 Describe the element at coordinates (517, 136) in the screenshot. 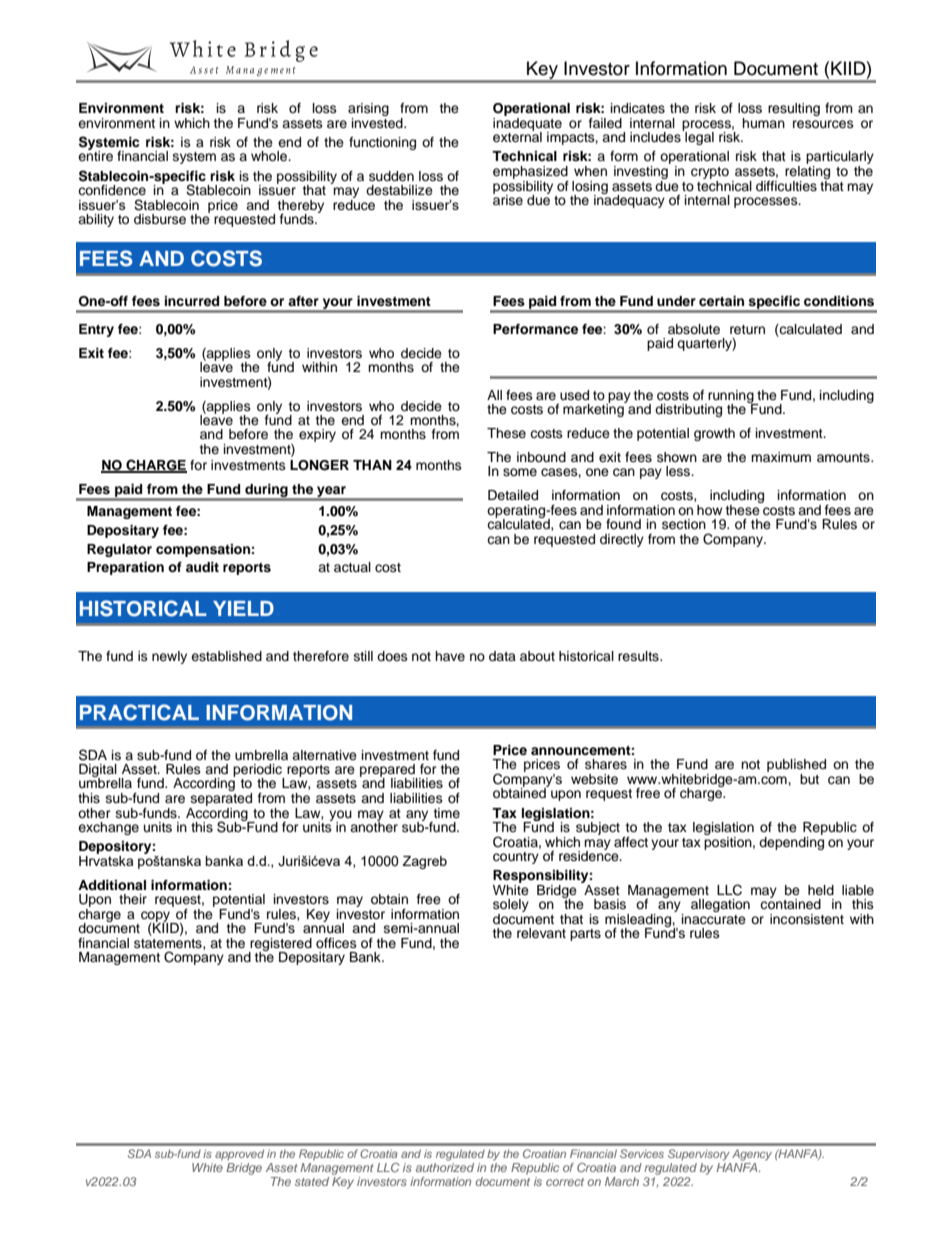

I see `external` at that location.
